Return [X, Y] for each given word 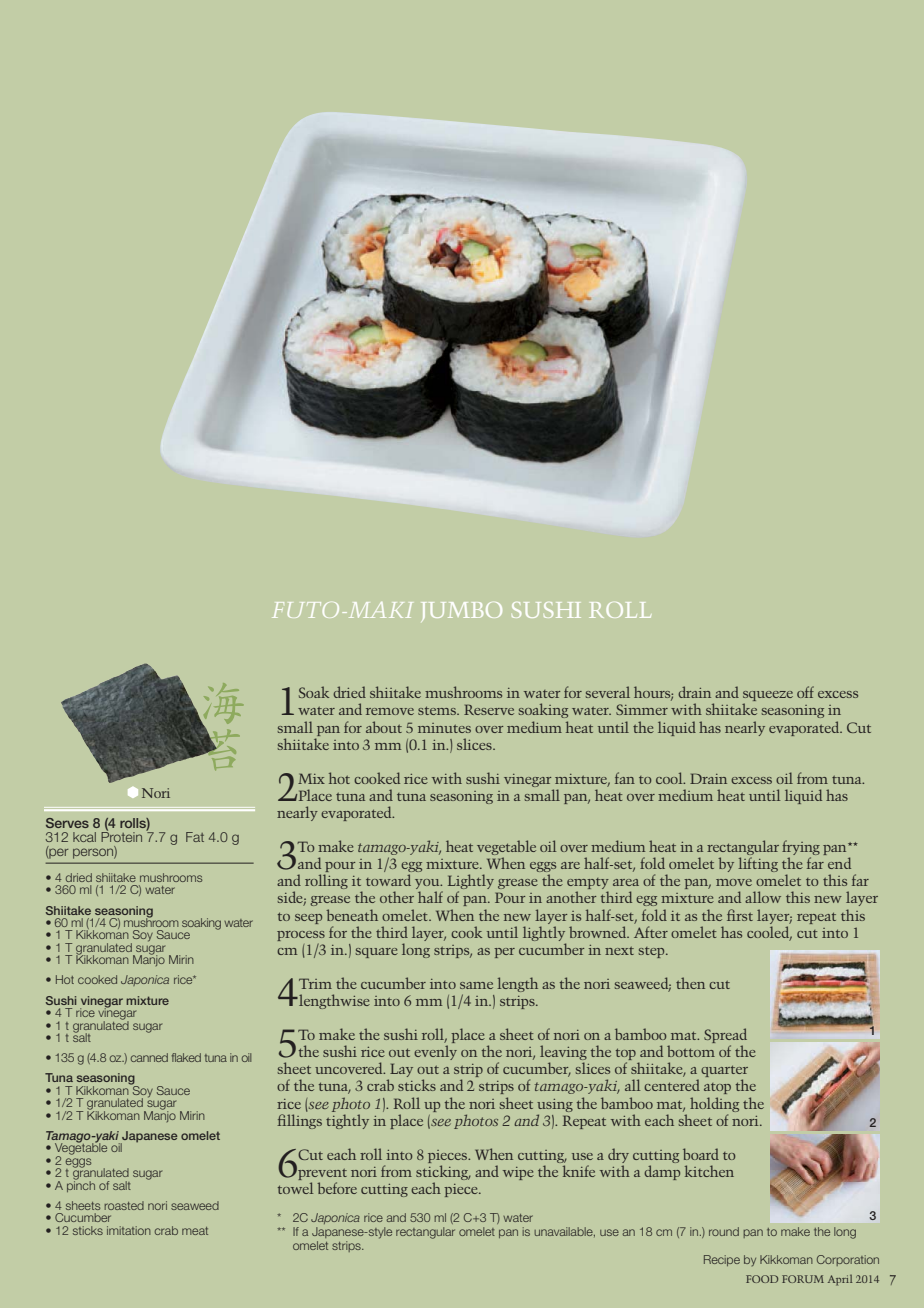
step [653, 952]
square [377, 953]
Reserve [489, 709]
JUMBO [462, 611]
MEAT [195, 1231]
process [301, 936]
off [805, 692]
